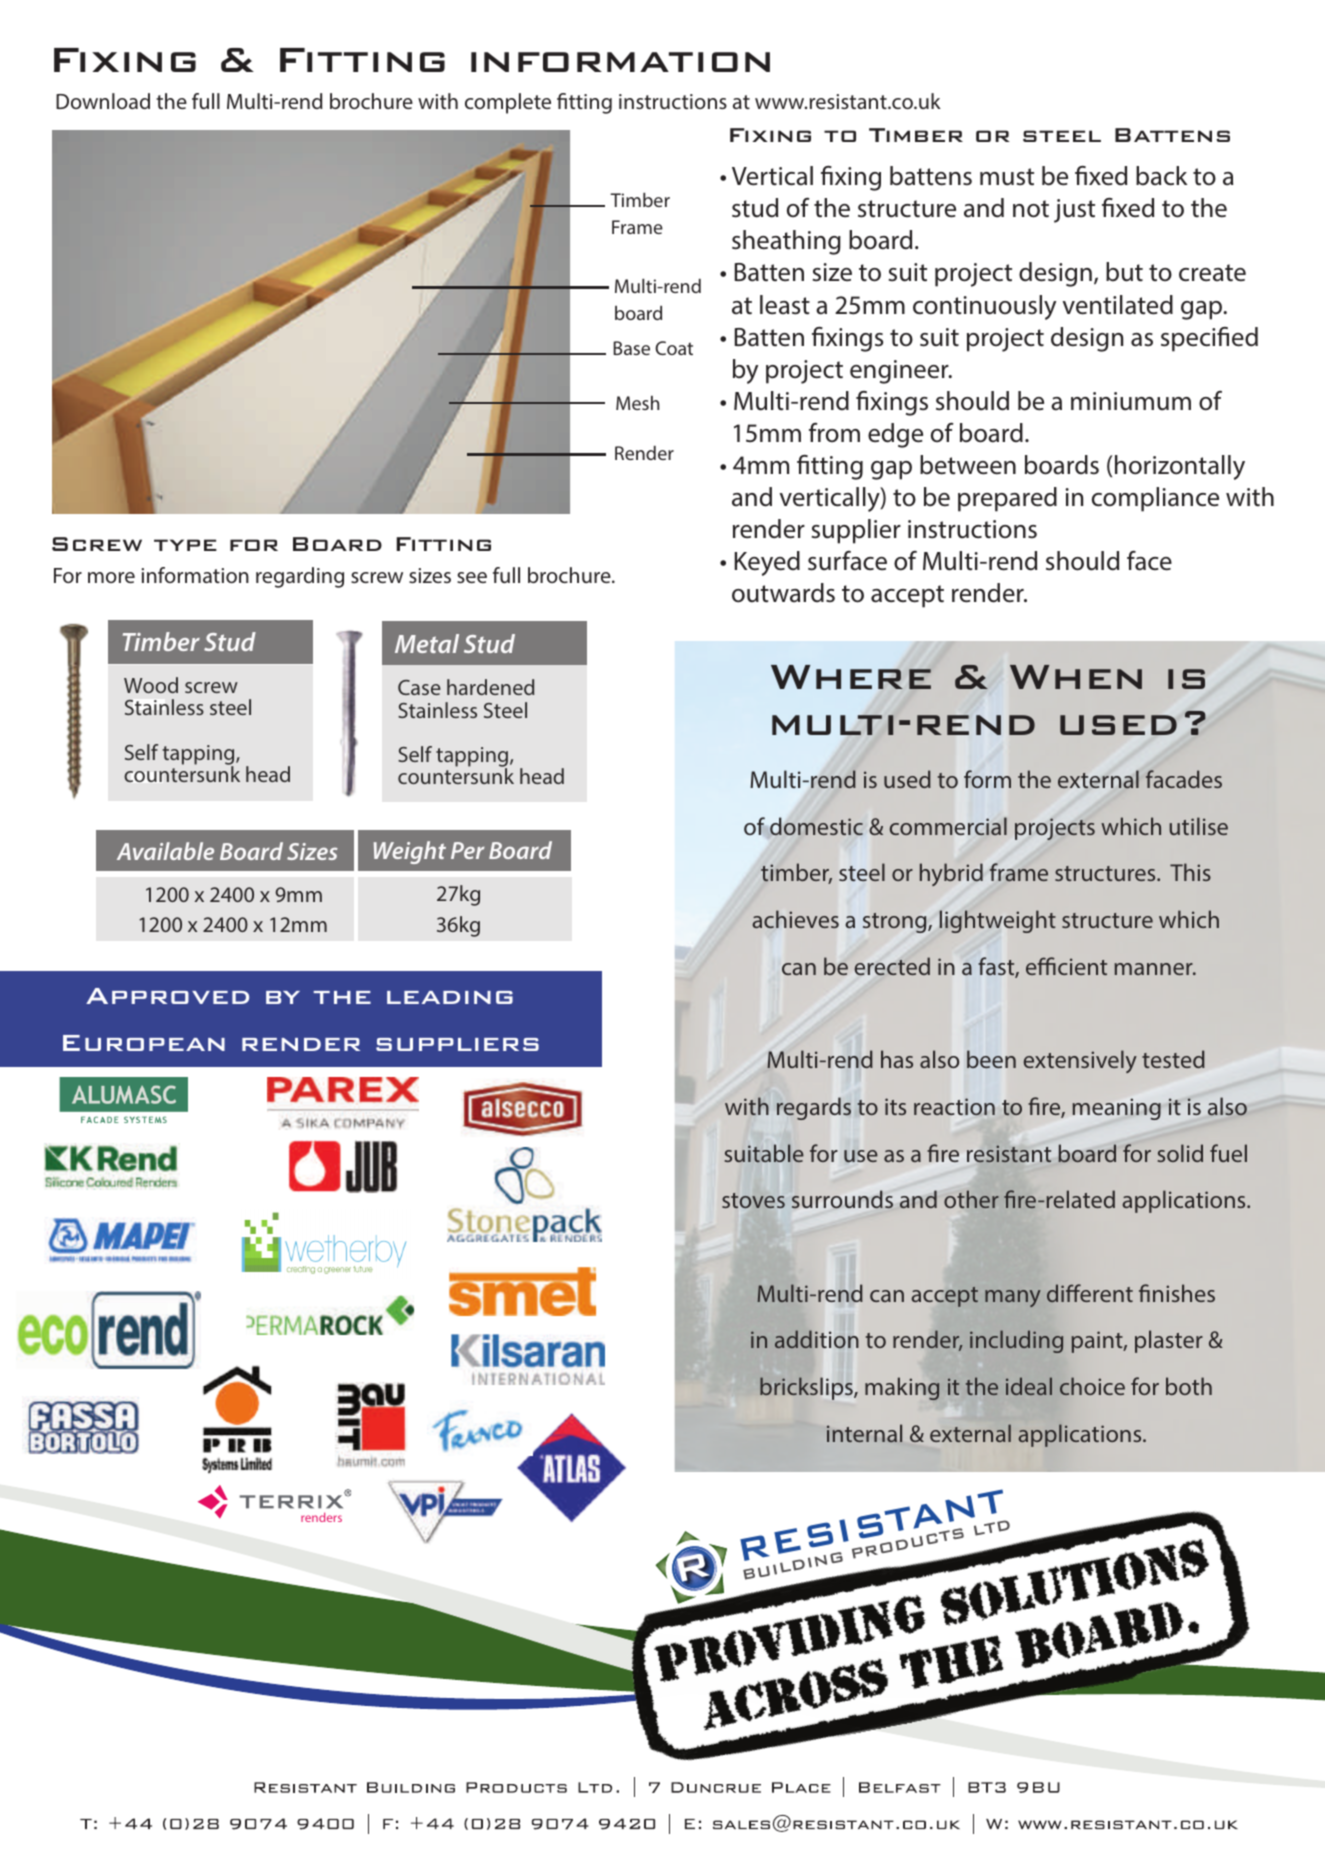  I want to click on complete, so click(508, 103).
